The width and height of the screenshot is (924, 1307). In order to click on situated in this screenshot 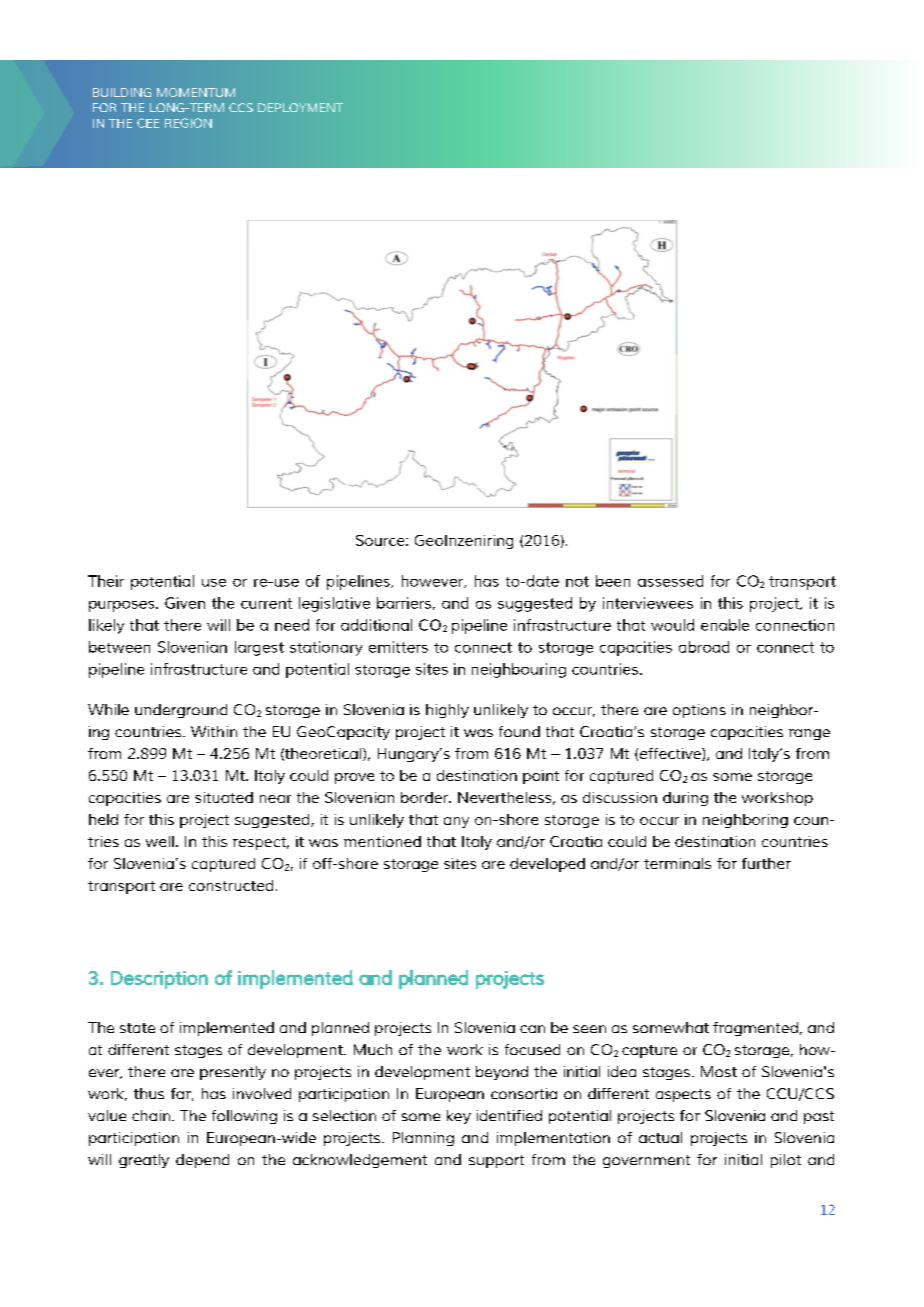, I will do `click(224, 797)`.
